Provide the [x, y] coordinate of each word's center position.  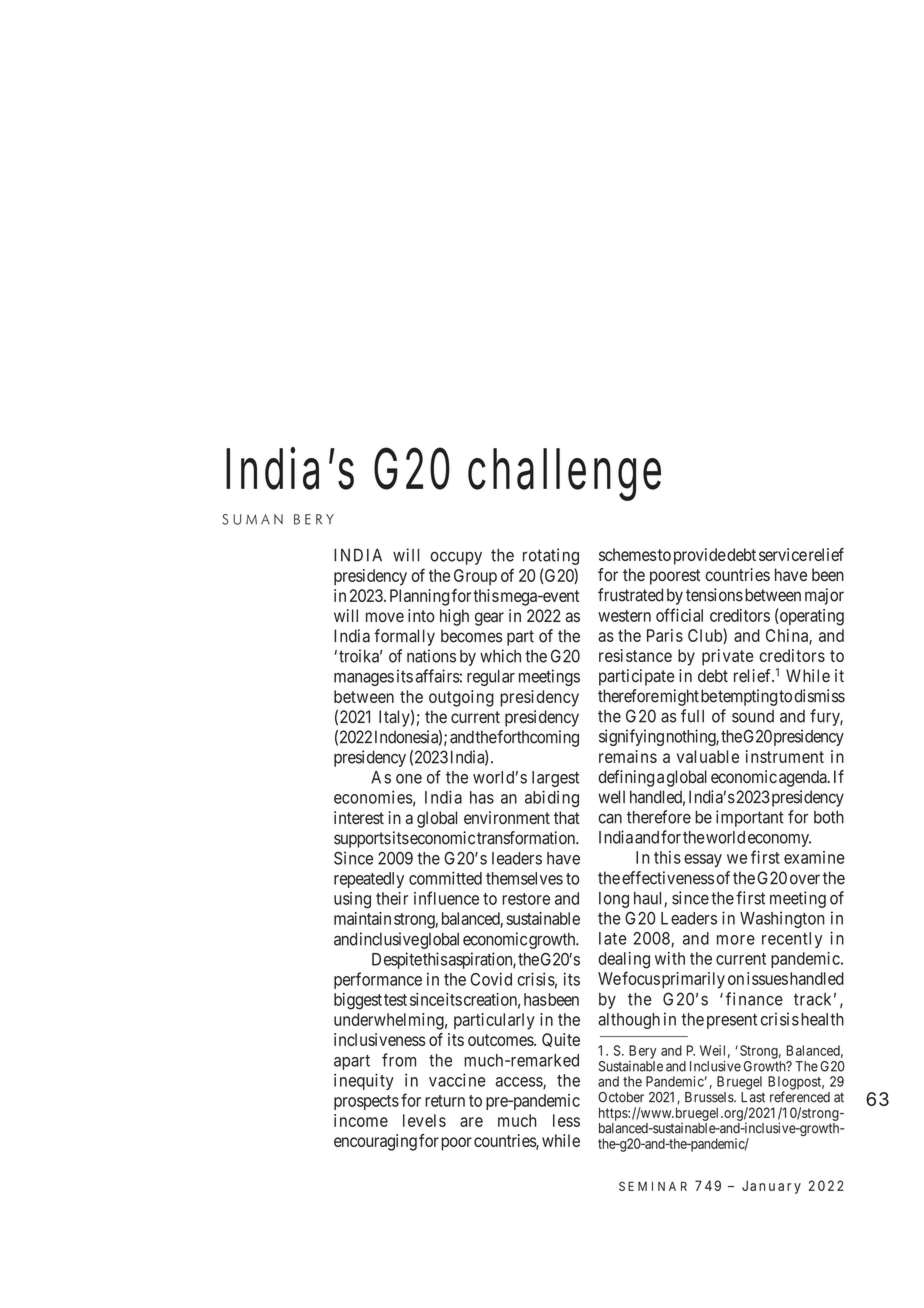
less [566, 1120]
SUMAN [252, 519]
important [750, 818]
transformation [527, 838]
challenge [564, 474]
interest [359, 818]
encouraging [375, 1142]
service [783, 554]
